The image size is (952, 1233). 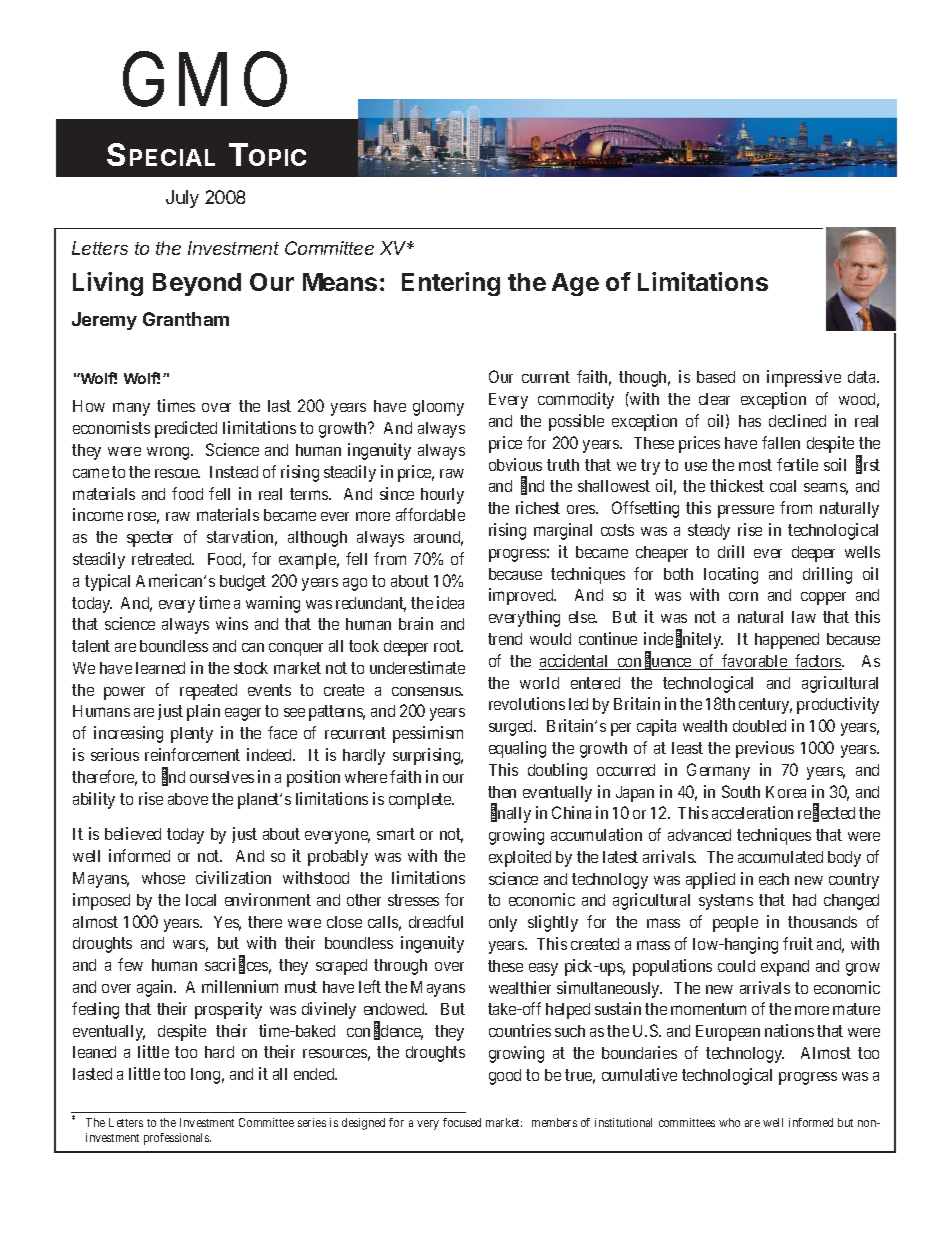 I want to click on law, so click(x=804, y=617).
